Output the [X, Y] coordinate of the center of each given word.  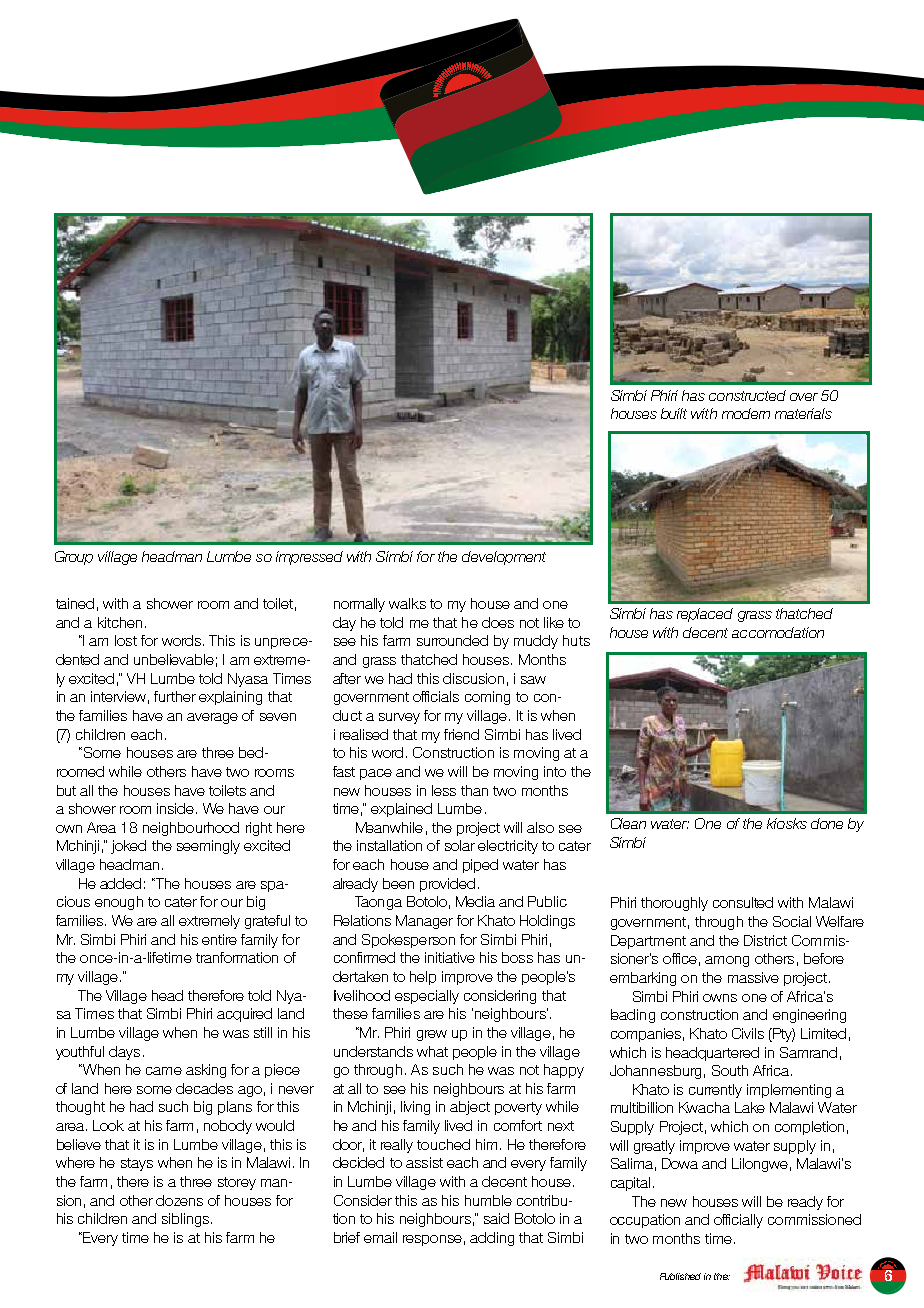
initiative [450, 957]
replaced [705, 615]
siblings [185, 1220]
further [175, 696]
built [674, 413]
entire [219, 939]
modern [746, 413]
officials [436, 696]
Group [74, 558]
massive [753, 977]
